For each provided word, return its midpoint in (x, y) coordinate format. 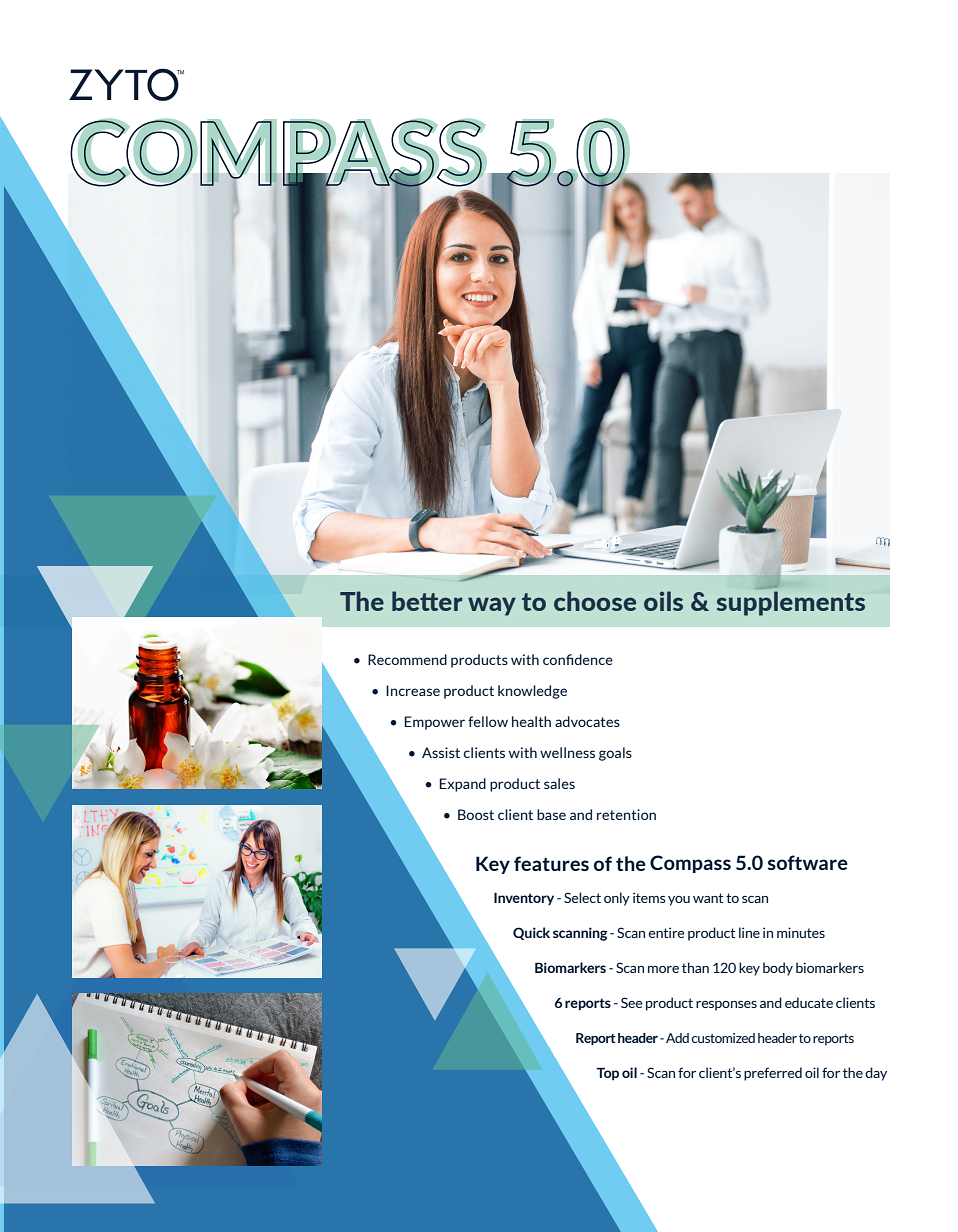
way (492, 606)
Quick (531, 933)
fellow (488, 721)
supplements (791, 603)
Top (607, 1074)
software (808, 862)
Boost (476, 814)
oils (663, 601)
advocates (587, 721)
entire (666, 932)
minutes (801, 932)
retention (626, 814)
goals (615, 754)
